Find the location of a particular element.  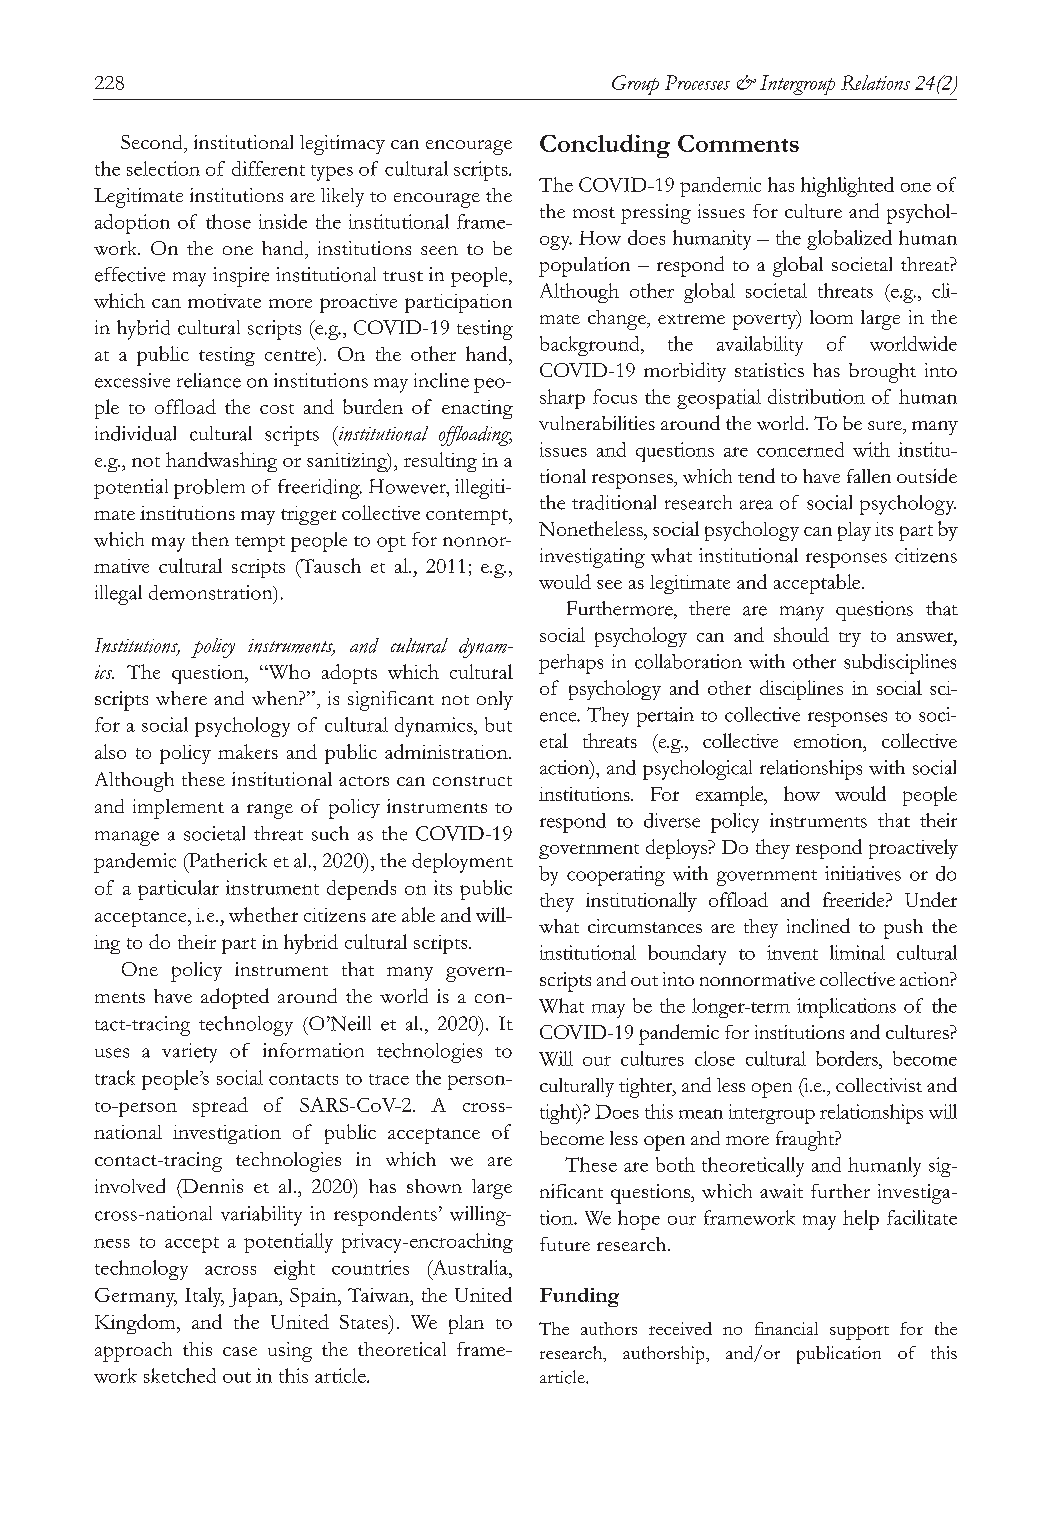

highlighted is located at coordinates (847, 187).
